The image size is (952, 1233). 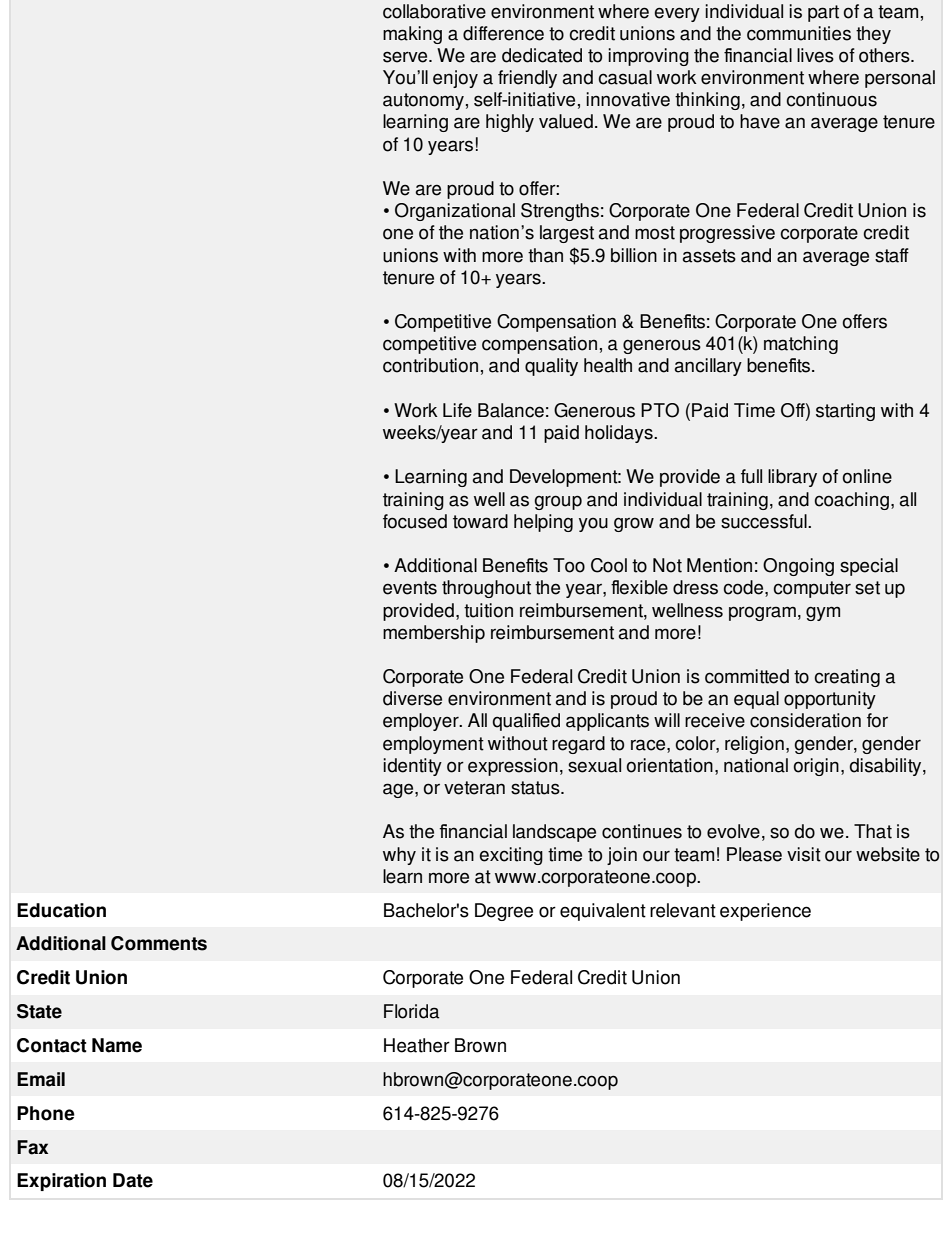 I want to click on enjoy, so click(x=455, y=79).
